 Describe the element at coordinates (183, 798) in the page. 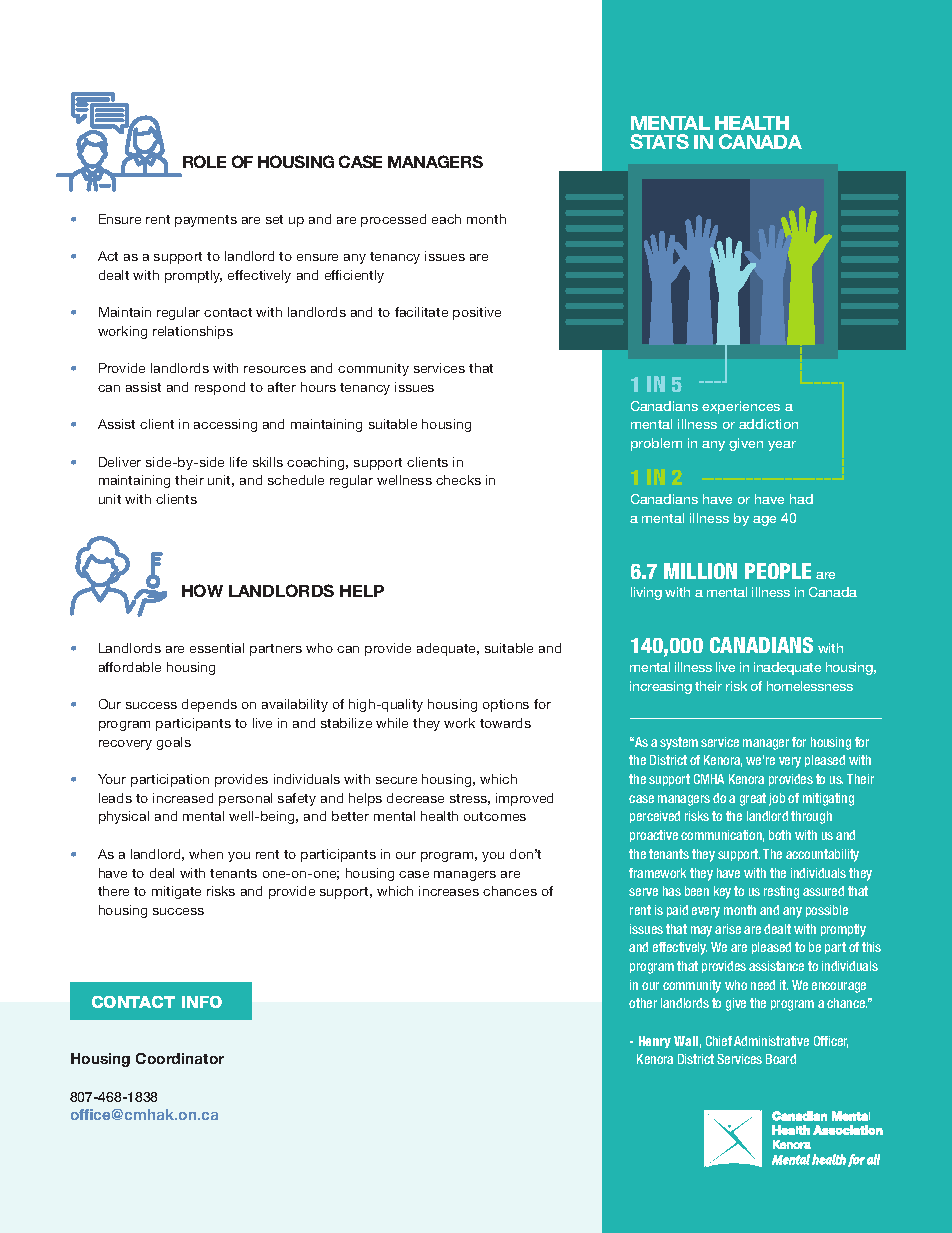

I see `increased` at that location.
